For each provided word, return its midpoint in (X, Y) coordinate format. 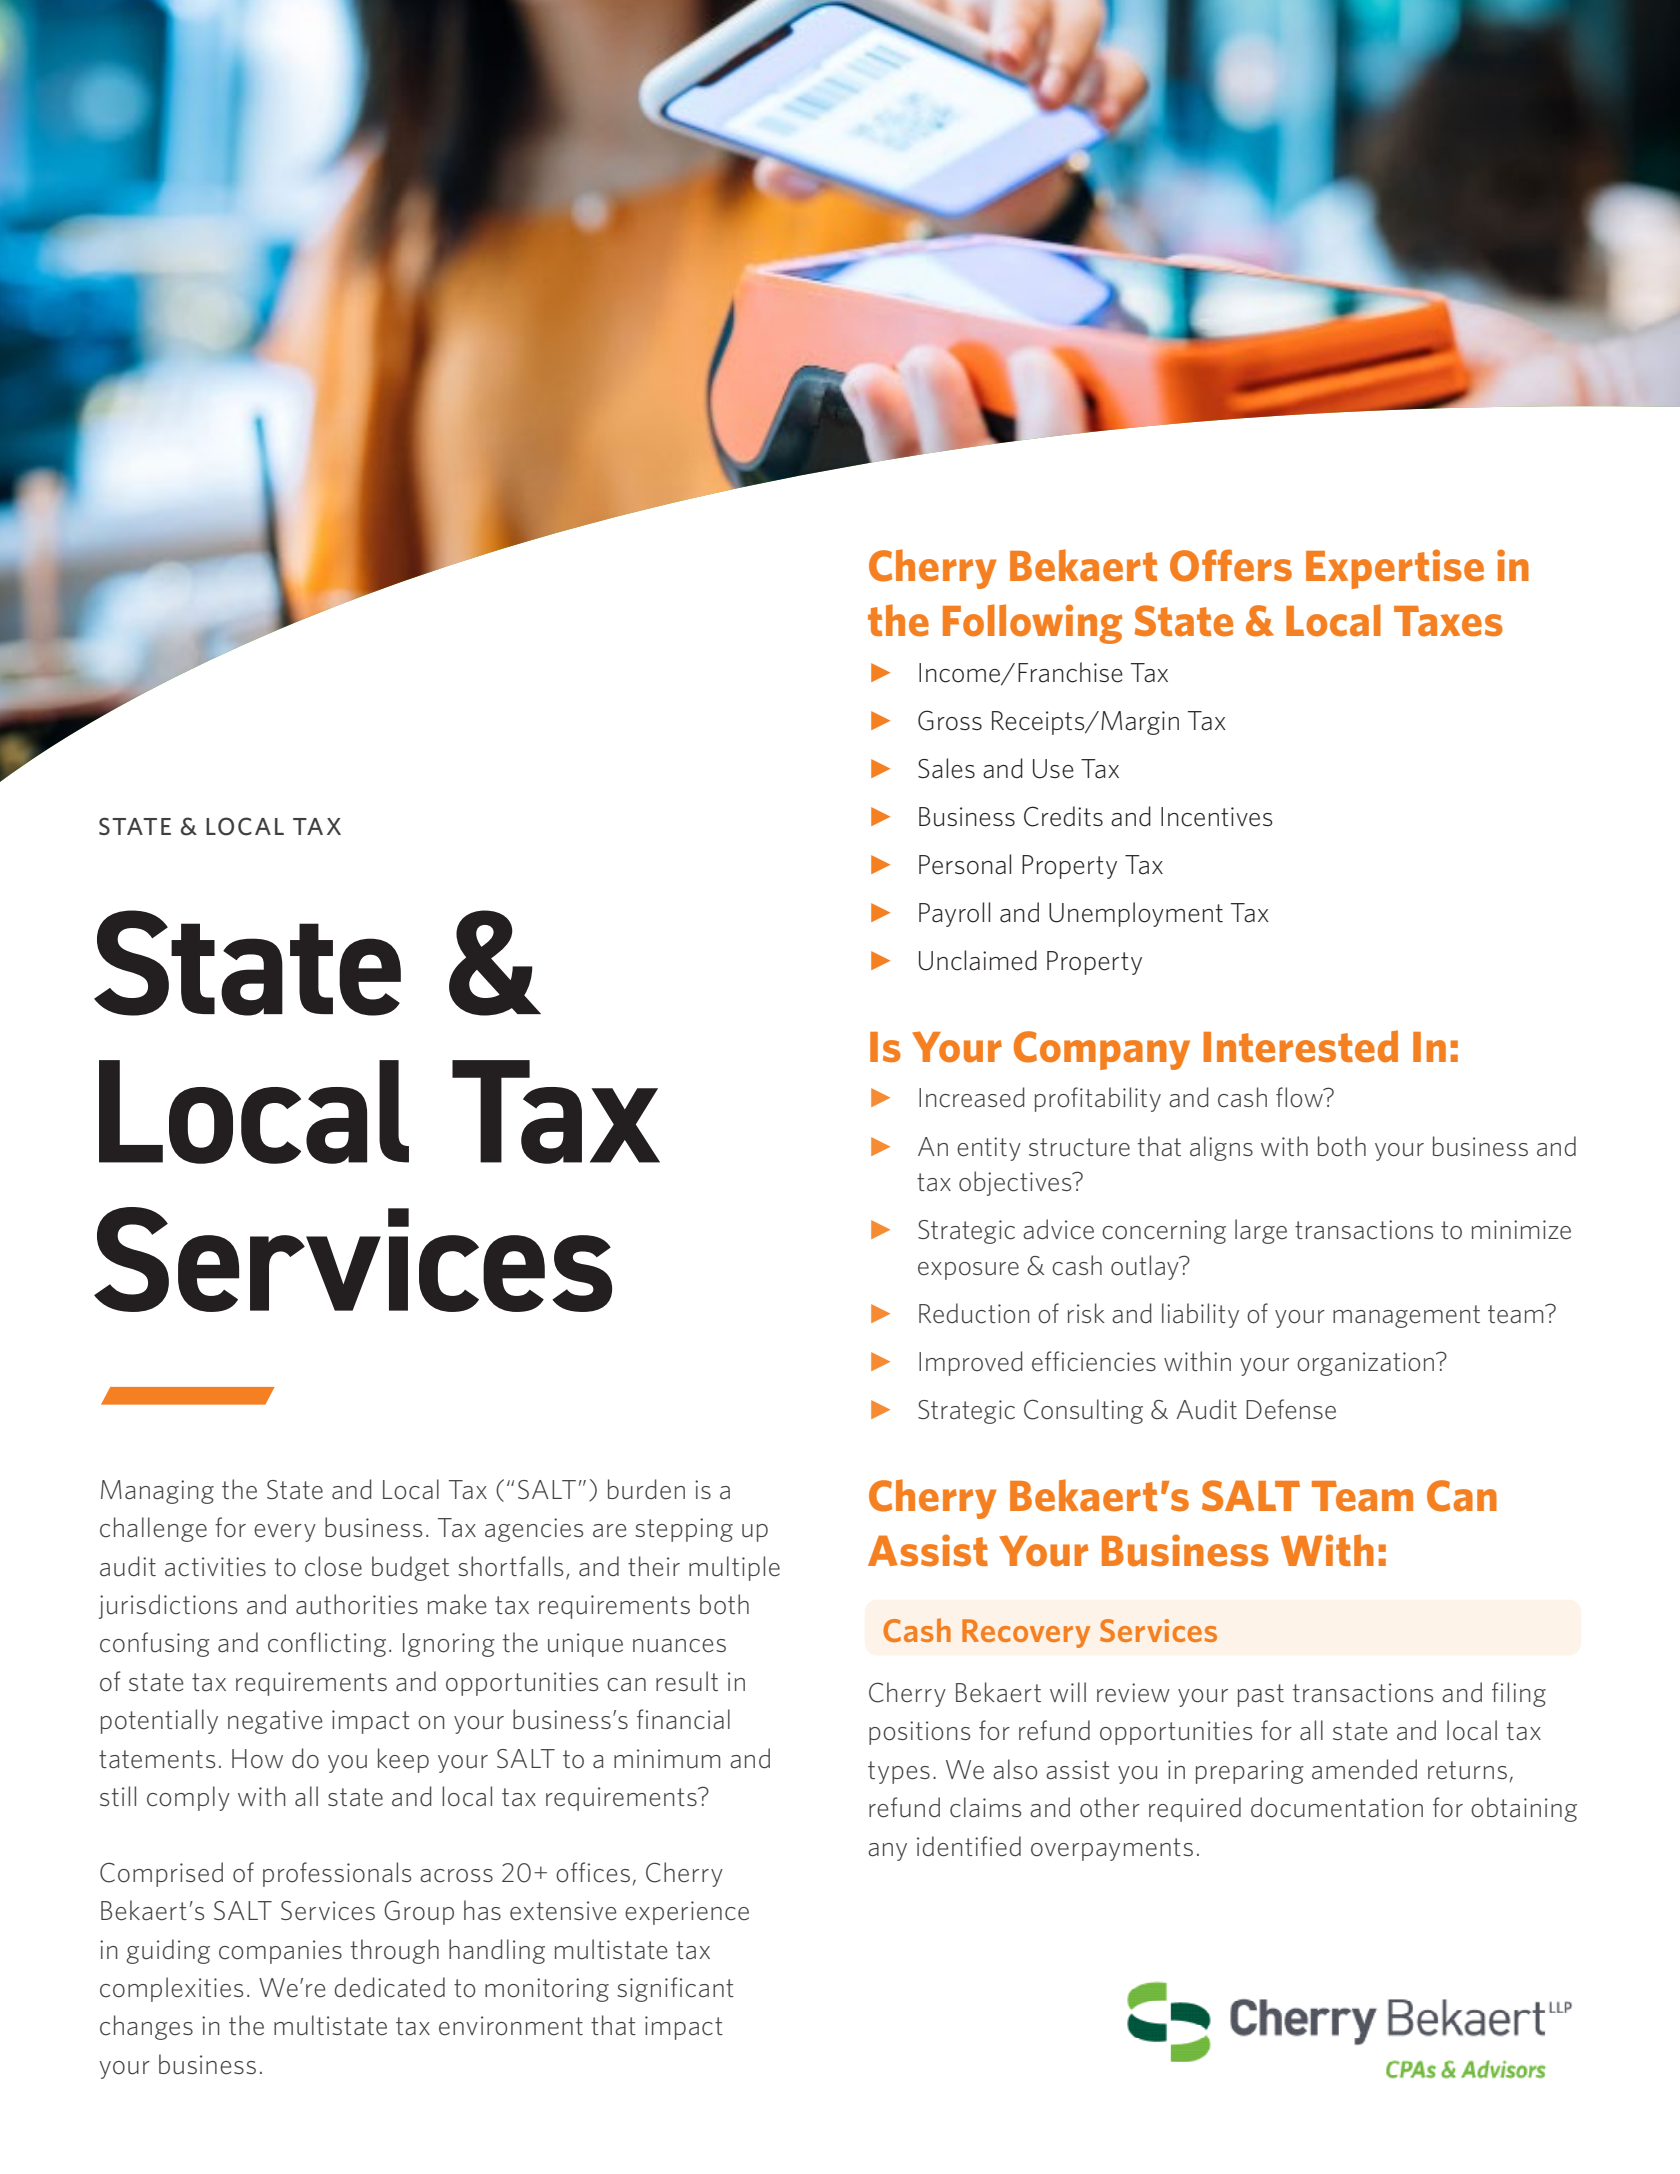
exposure (968, 1271)
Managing (157, 1492)
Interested (1300, 1046)
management (1406, 1316)
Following (1033, 624)
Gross (950, 720)
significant (675, 1989)
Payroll (954, 914)
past (1261, 1695)
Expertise (1395, 569)
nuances (679, 1646)
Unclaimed (978, 960)
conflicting (327, 1644)
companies (280, 1952)
